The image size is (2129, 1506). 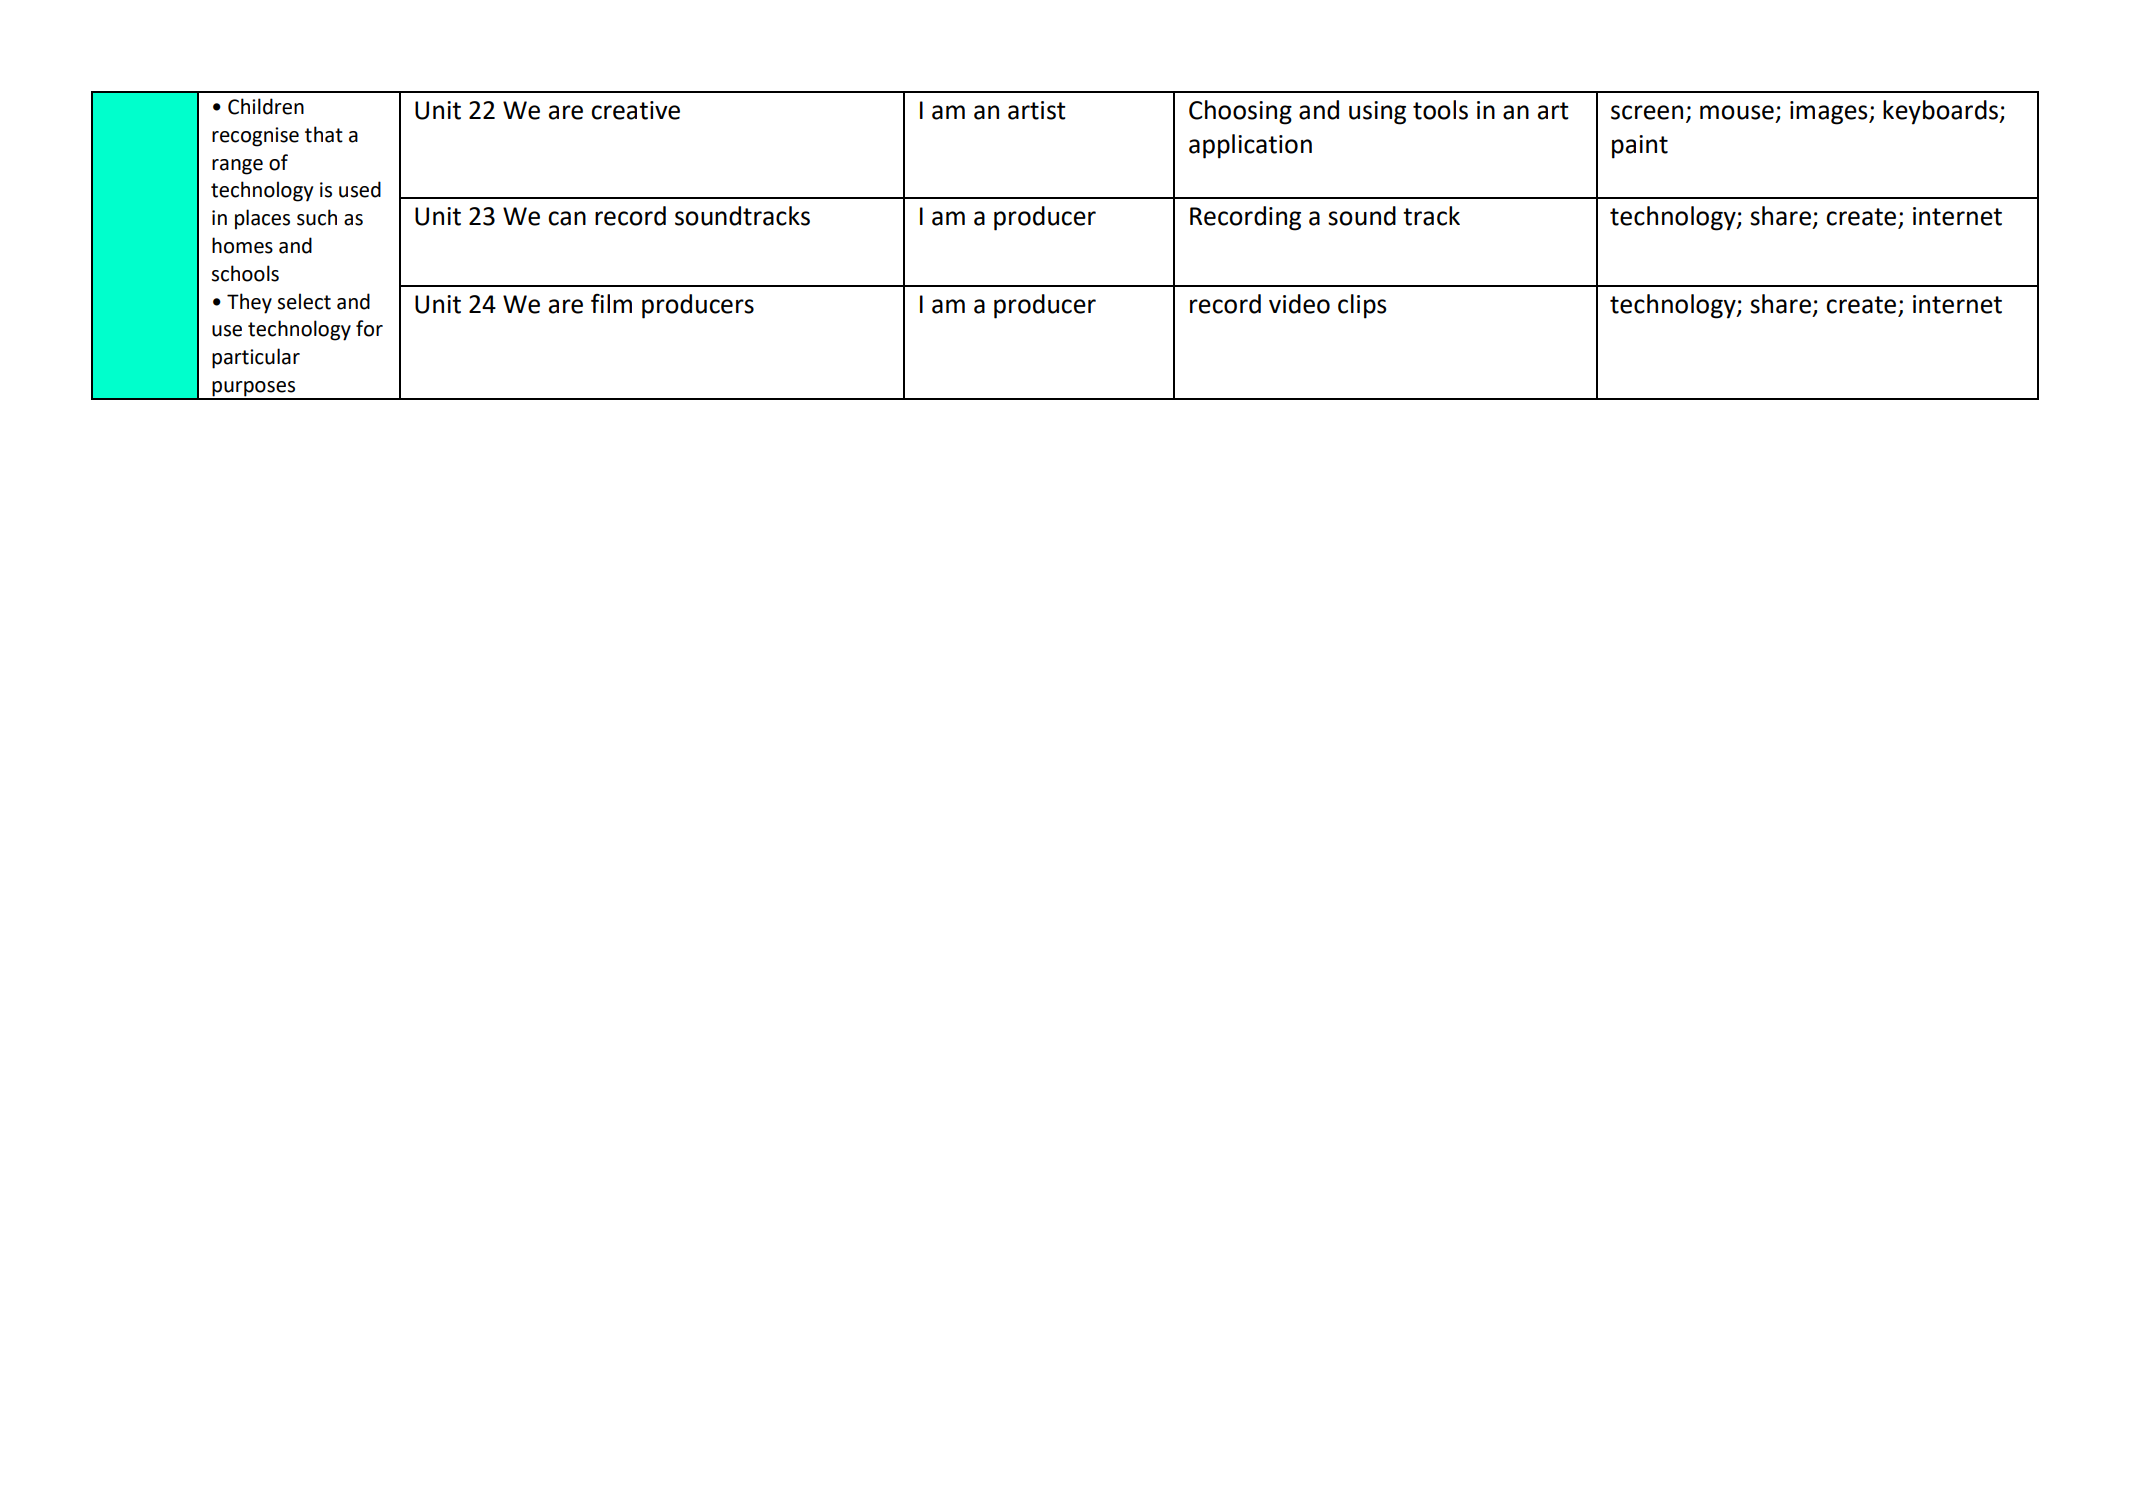 What do you see at coordinates (256, 358) in the screenshot?
I see `particular` at bounding box center [256, 358].
